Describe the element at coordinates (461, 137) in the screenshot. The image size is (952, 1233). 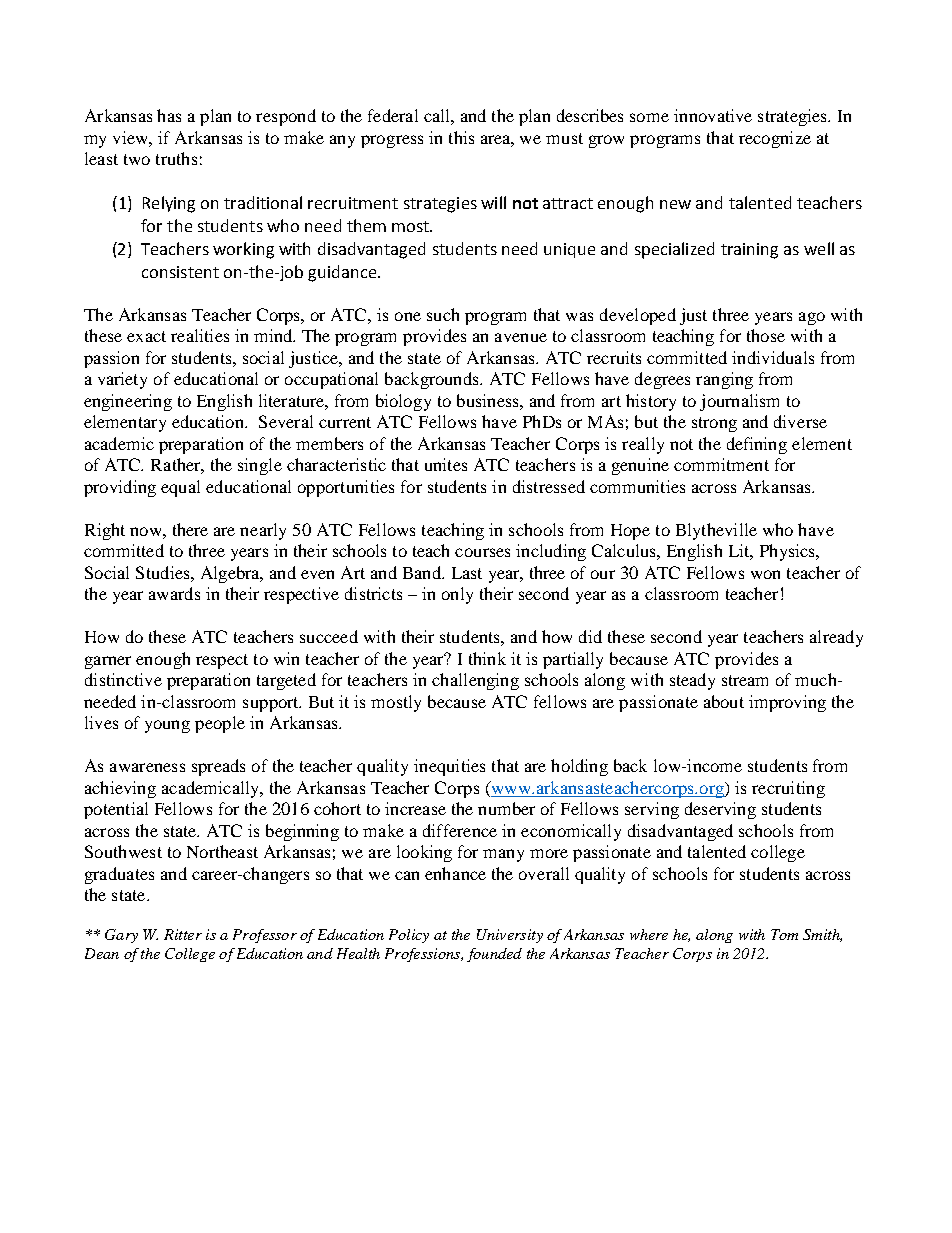
I see `this` at that location.
